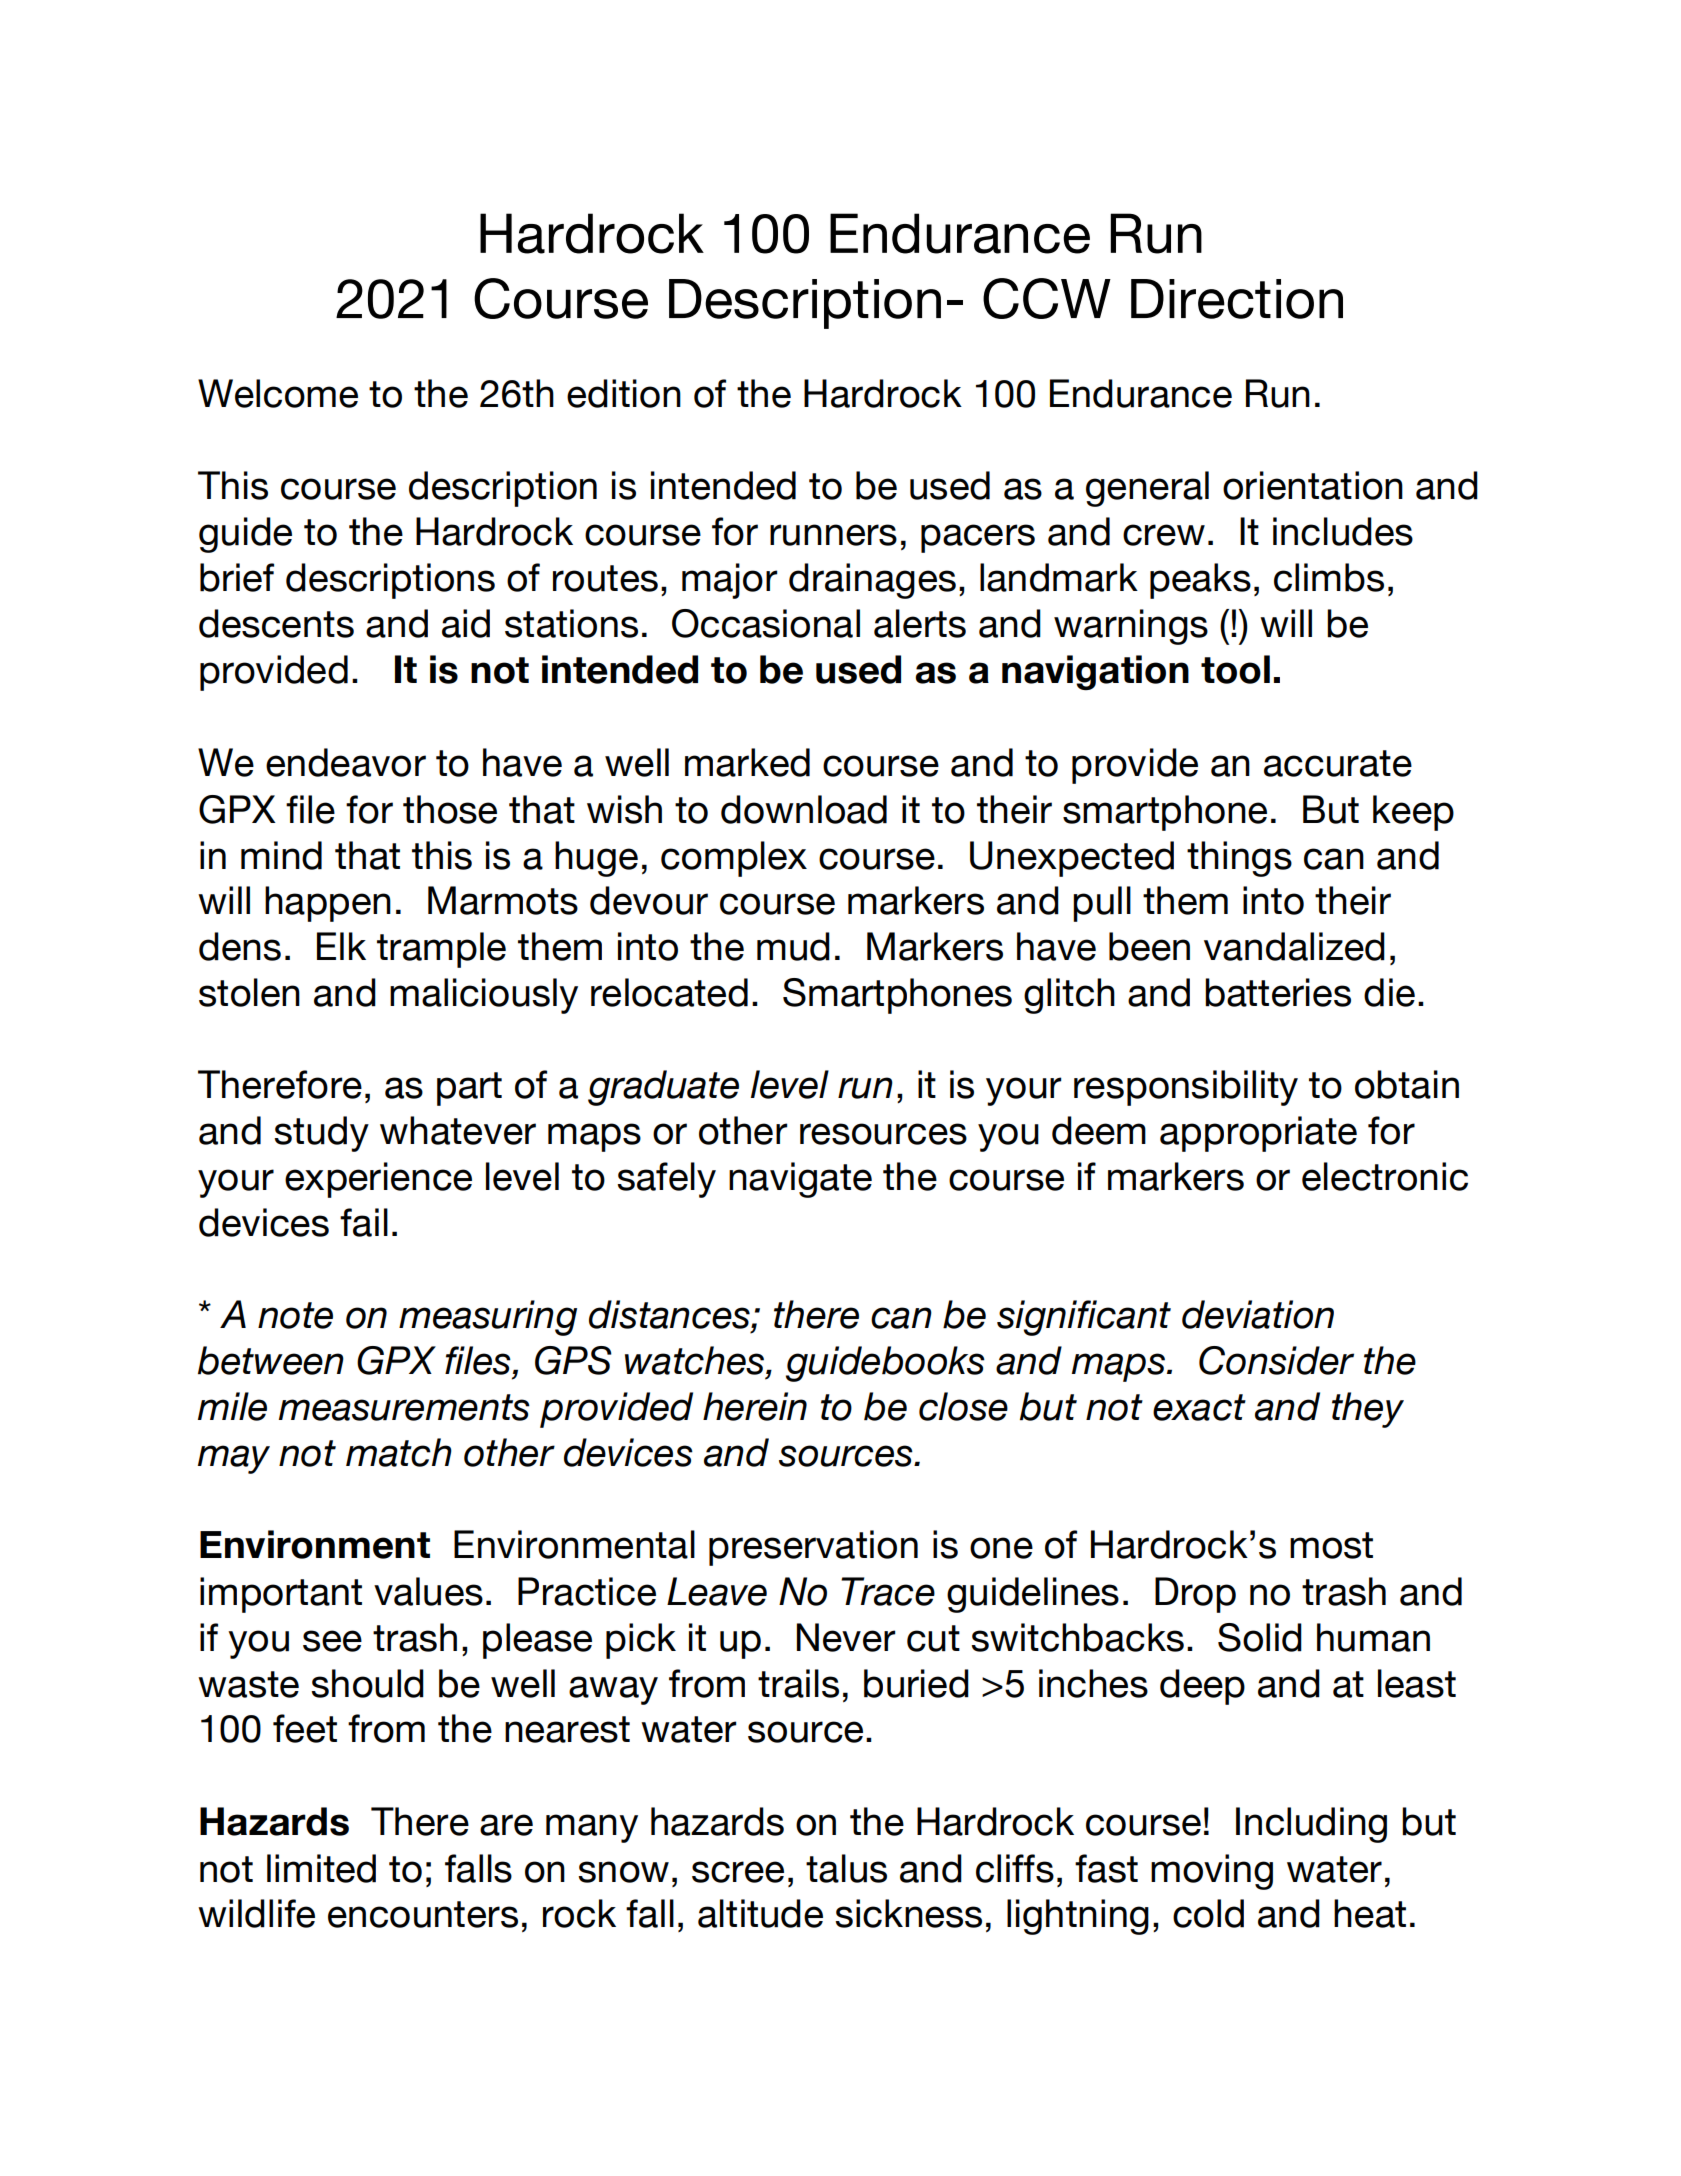 The image size is (1681, 2176). I want to click on Direction, so click(1237, 299).
